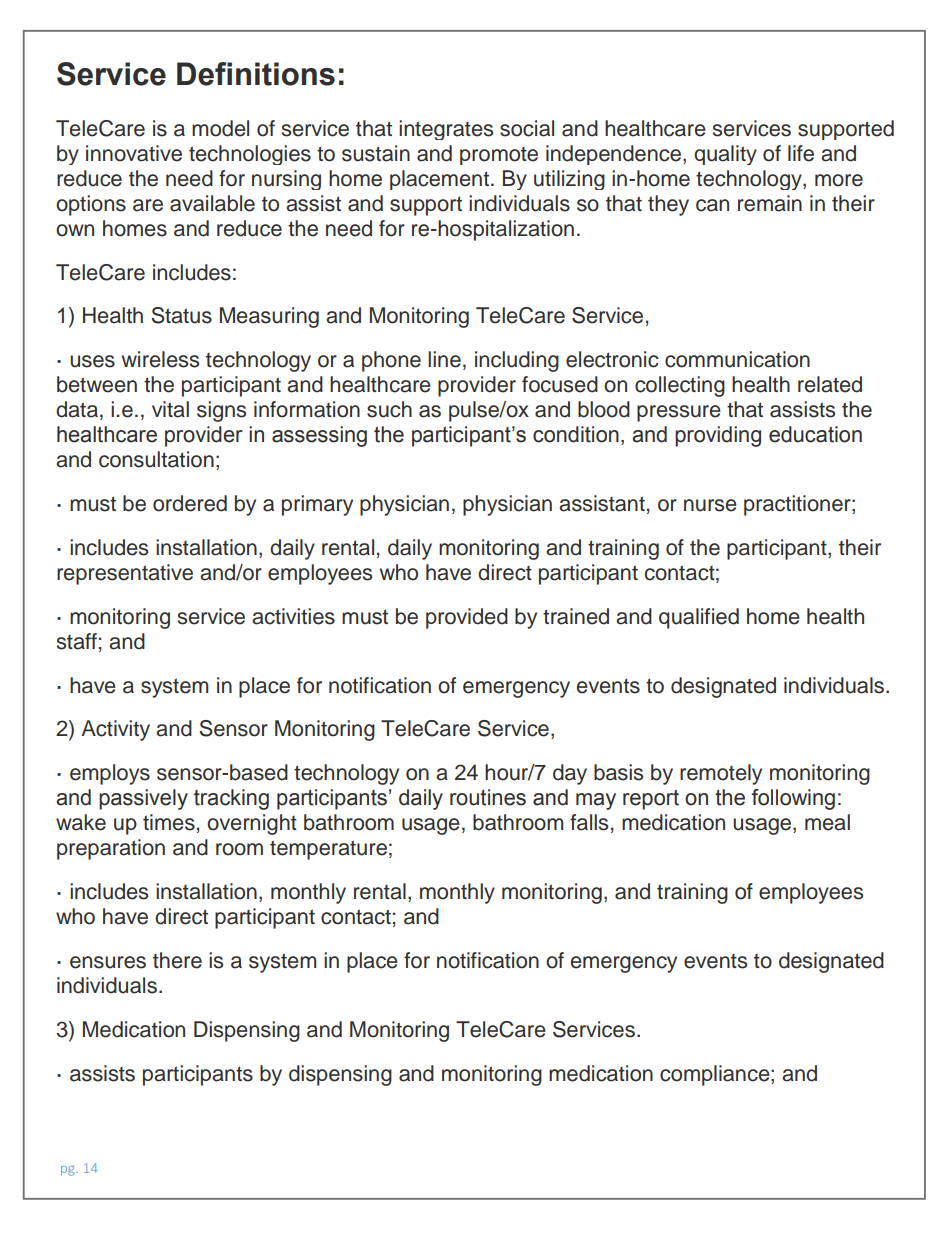  Describe the element at coordinates (444, 359) in the screenshot. I see `line` at that location.
